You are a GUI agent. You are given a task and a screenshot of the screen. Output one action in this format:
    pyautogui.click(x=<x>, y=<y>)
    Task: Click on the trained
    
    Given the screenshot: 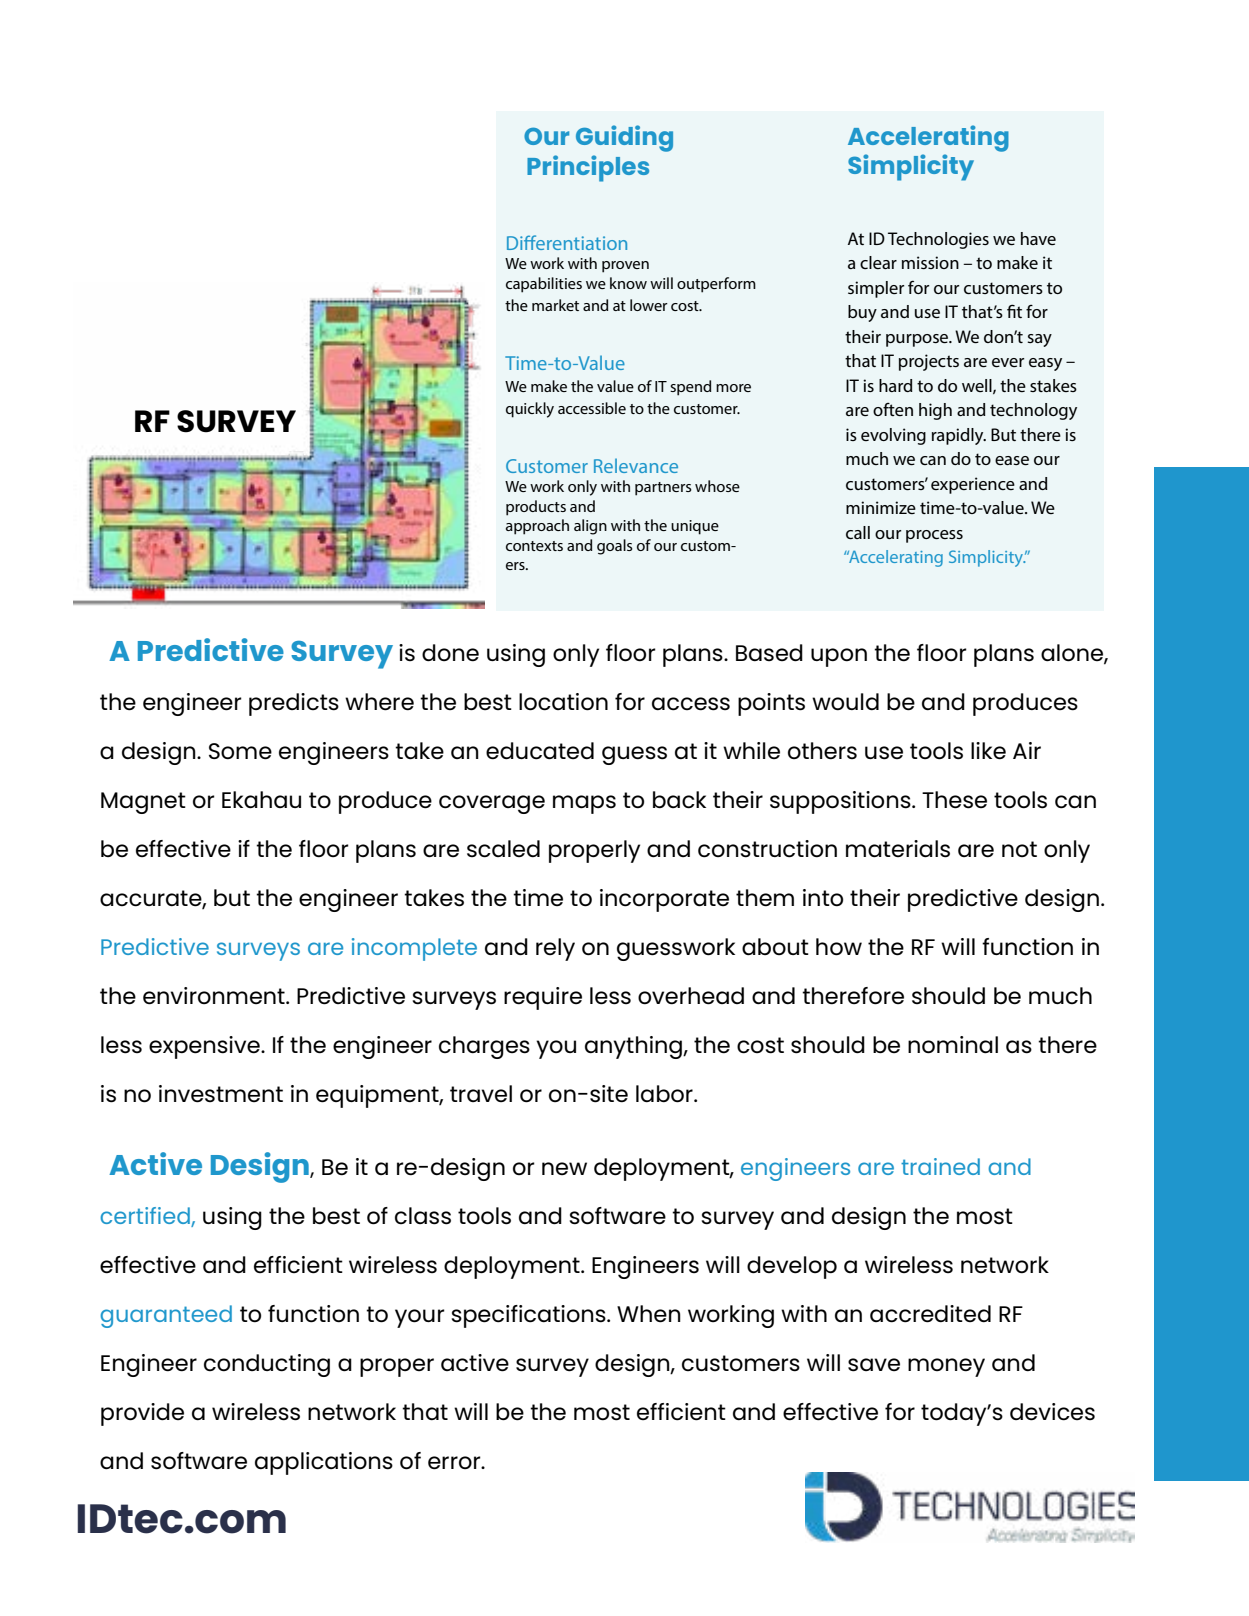 What is the action you would take?
    pyautogui.click(x=940, y=1166)
